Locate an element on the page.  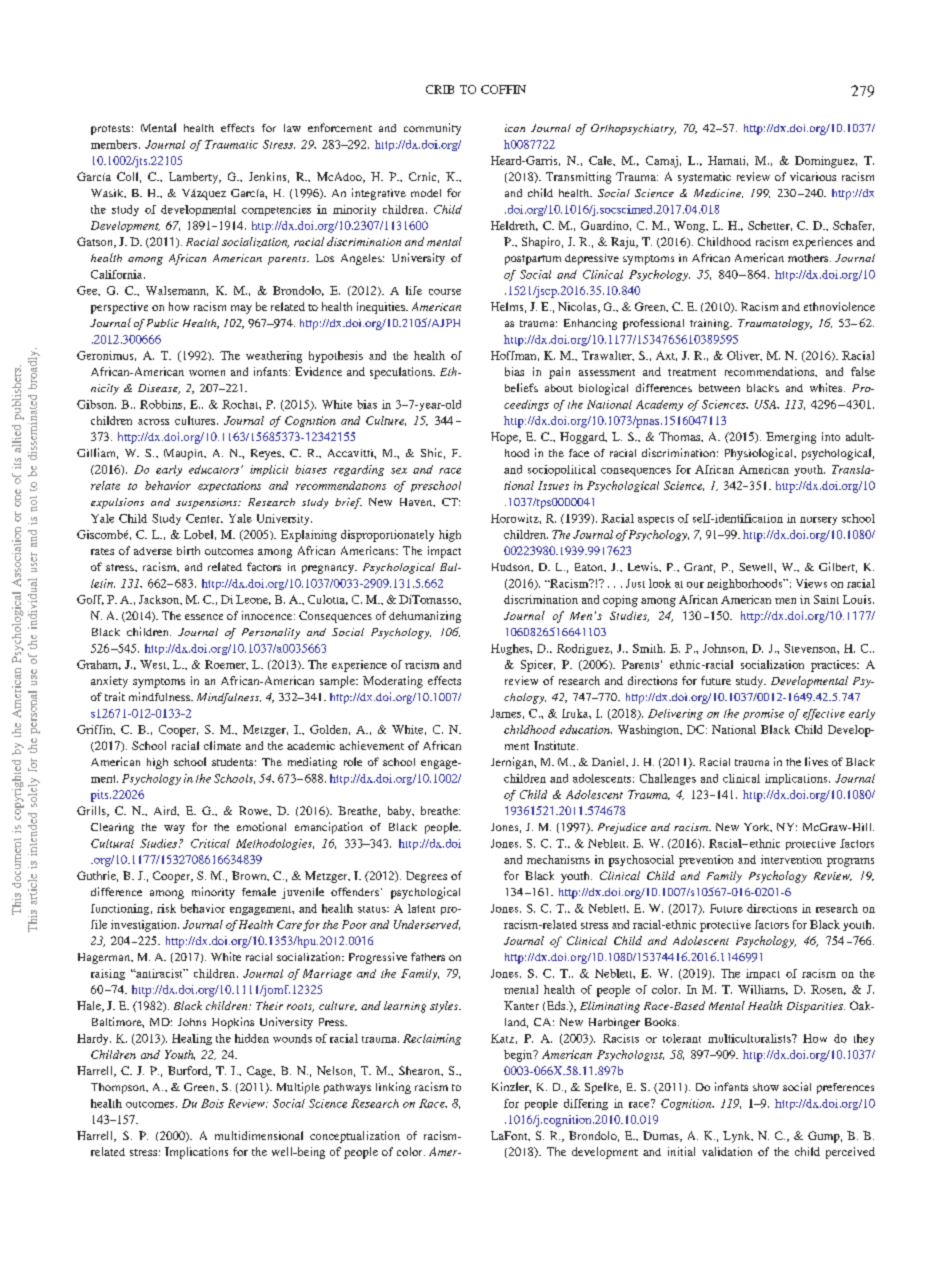
educators is located at coordinates (214, 469).
